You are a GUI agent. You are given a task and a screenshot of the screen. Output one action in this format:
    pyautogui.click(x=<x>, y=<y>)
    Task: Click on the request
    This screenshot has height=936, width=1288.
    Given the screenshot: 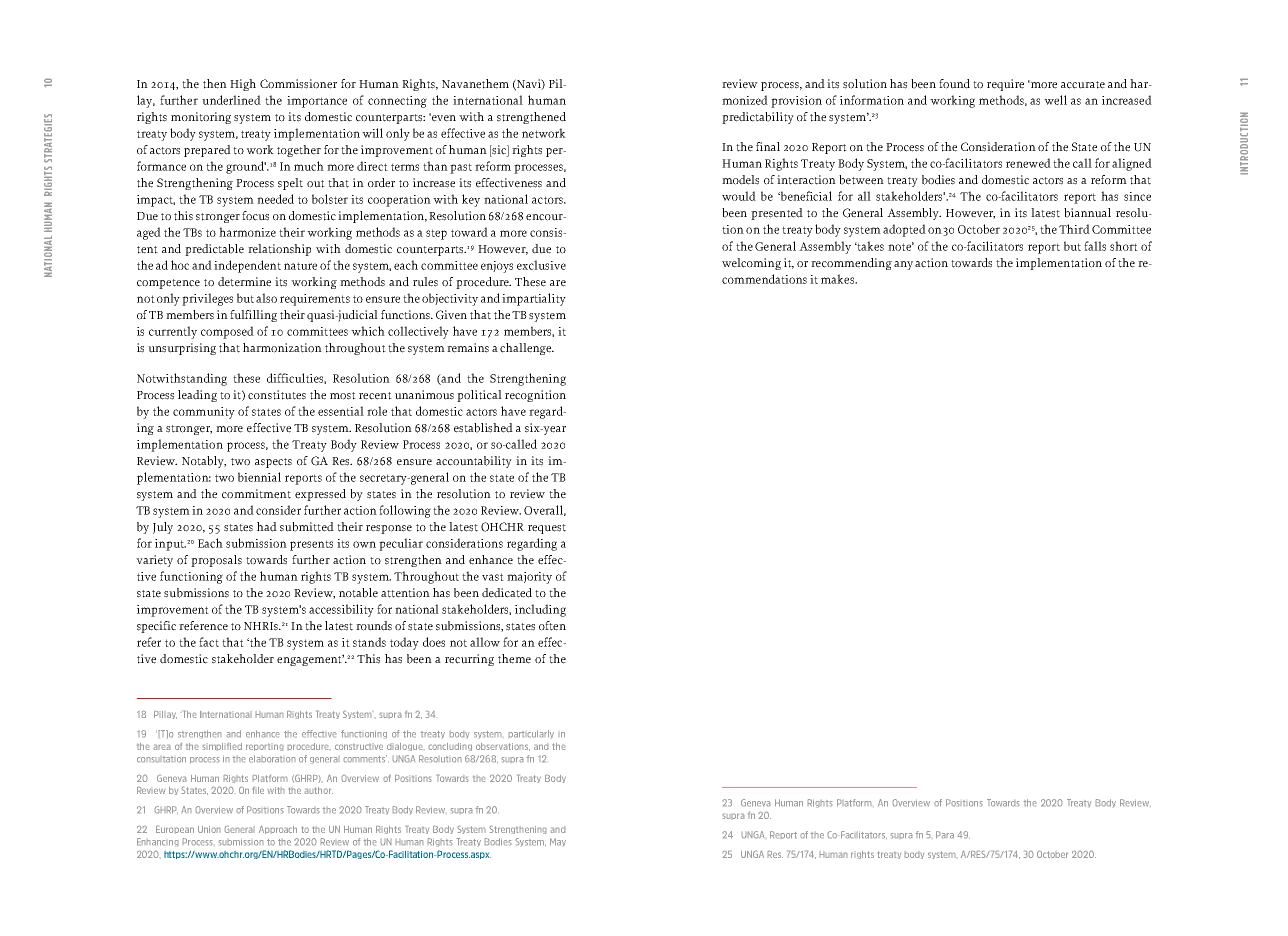 What is the action you would take?
    pyautogui.click(x=547, y=529)
